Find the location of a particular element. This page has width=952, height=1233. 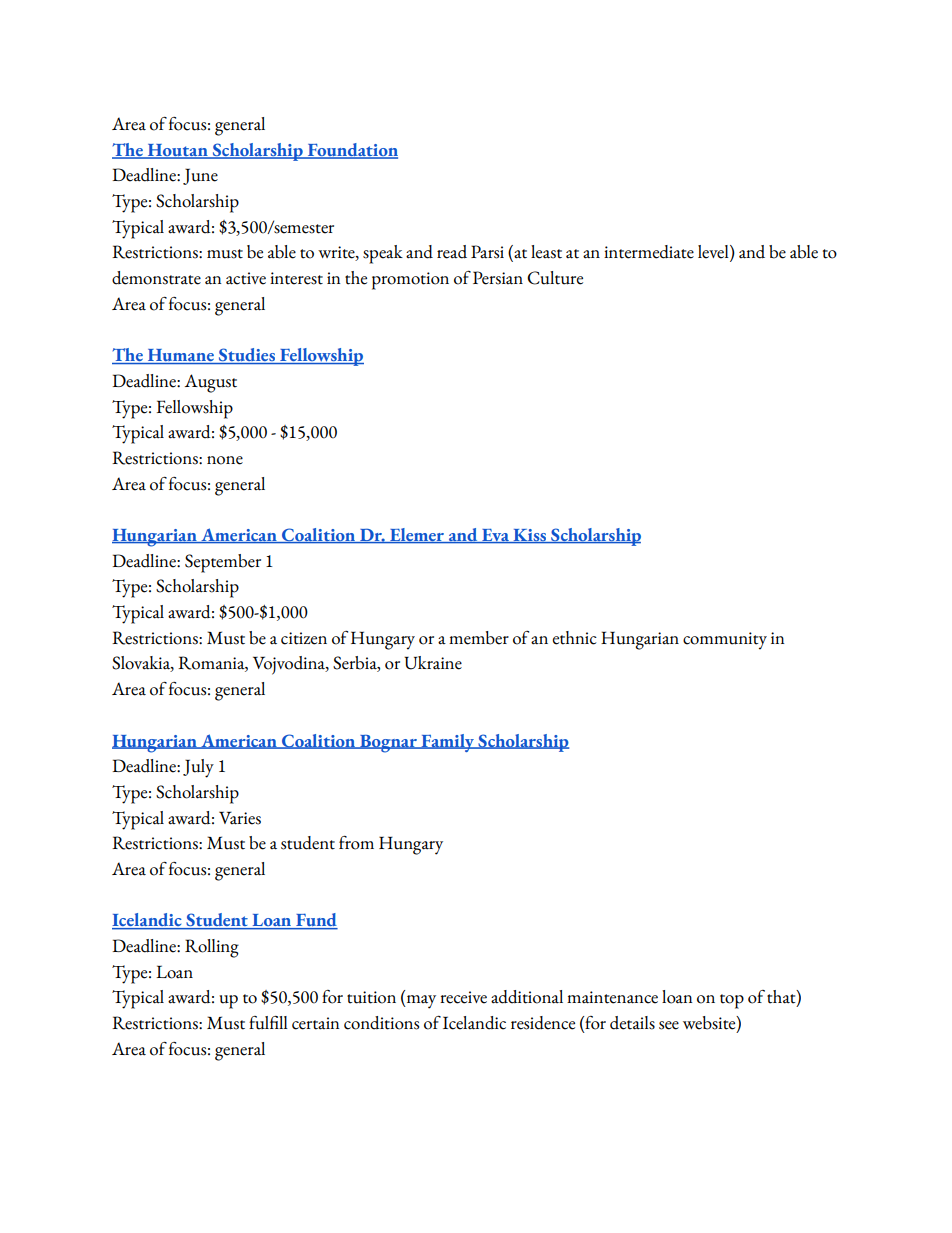

read is located at coordinates (452, 252).
